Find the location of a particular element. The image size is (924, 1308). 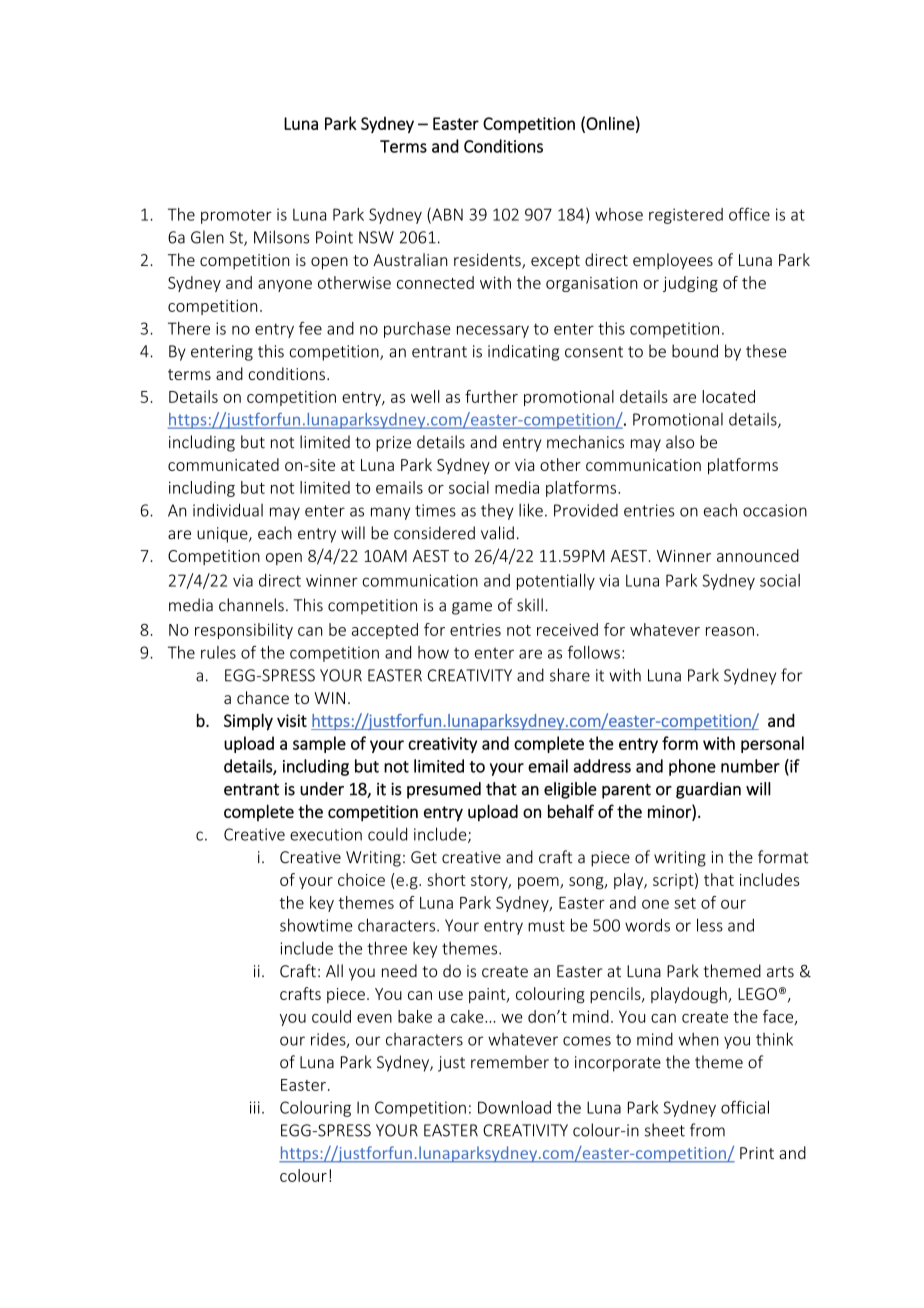

short is located at coordinates (446, 879).
